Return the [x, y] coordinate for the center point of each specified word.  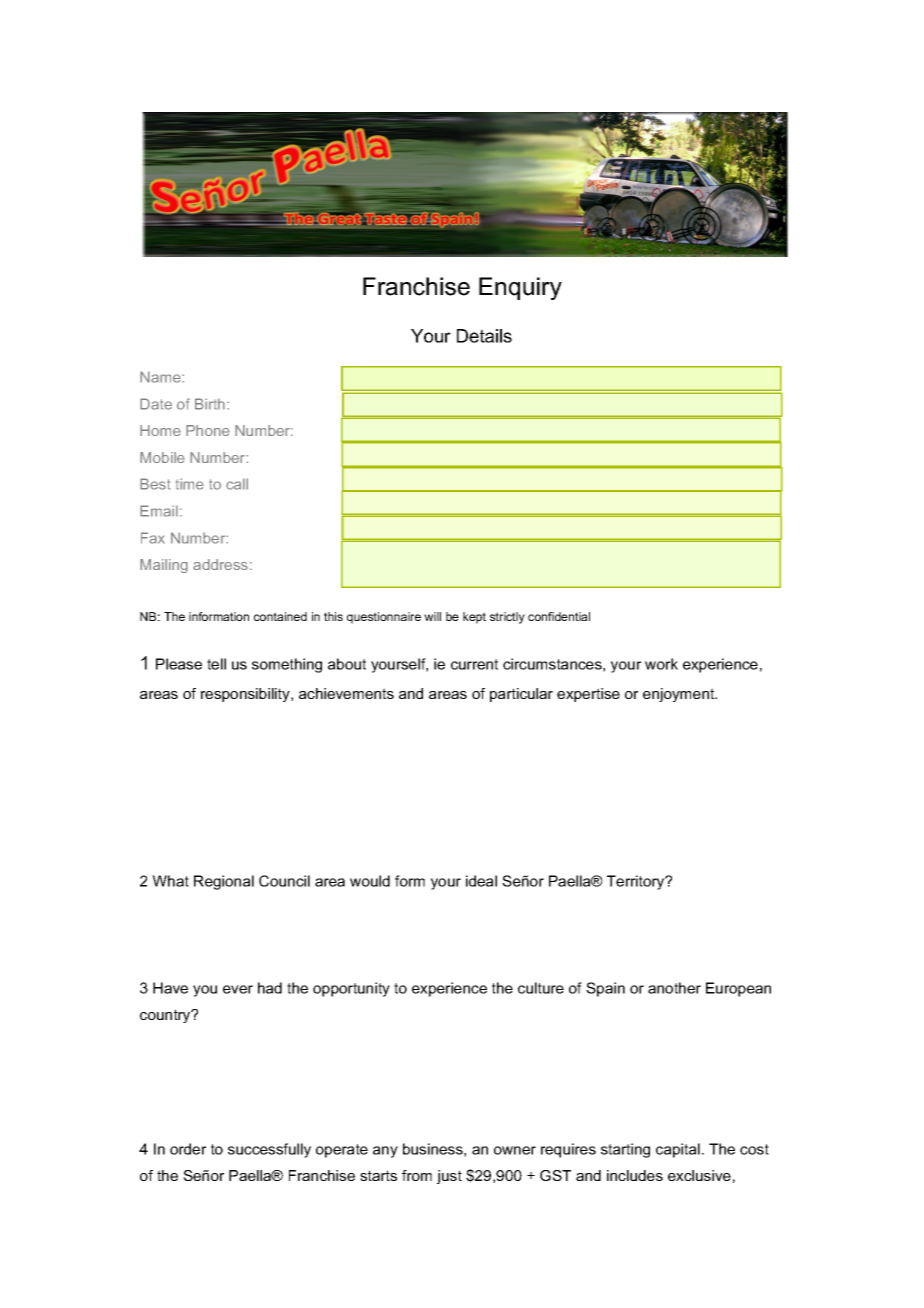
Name [161, 377]
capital [678, 1150]
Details [484, 336]
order [188, 1149]
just [449, 1177]
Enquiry [520, 288]
